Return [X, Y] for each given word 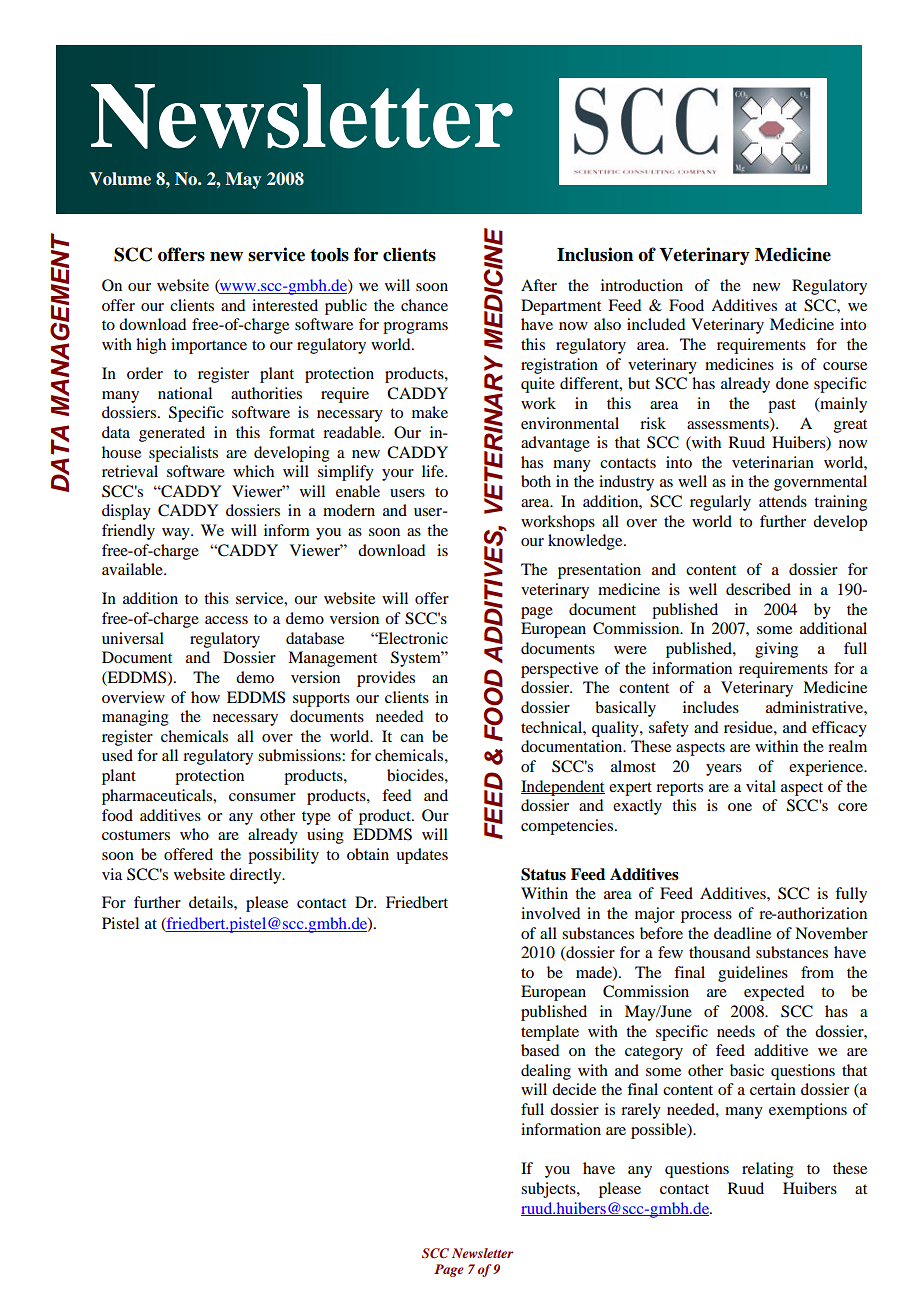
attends [783, 501]
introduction [642, 285]
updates [422, 856]
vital [761, 786]
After [539, 285]
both [536, 481]
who [194, 834]
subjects [549, 1190]
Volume [120, 179]
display [126, 512]
